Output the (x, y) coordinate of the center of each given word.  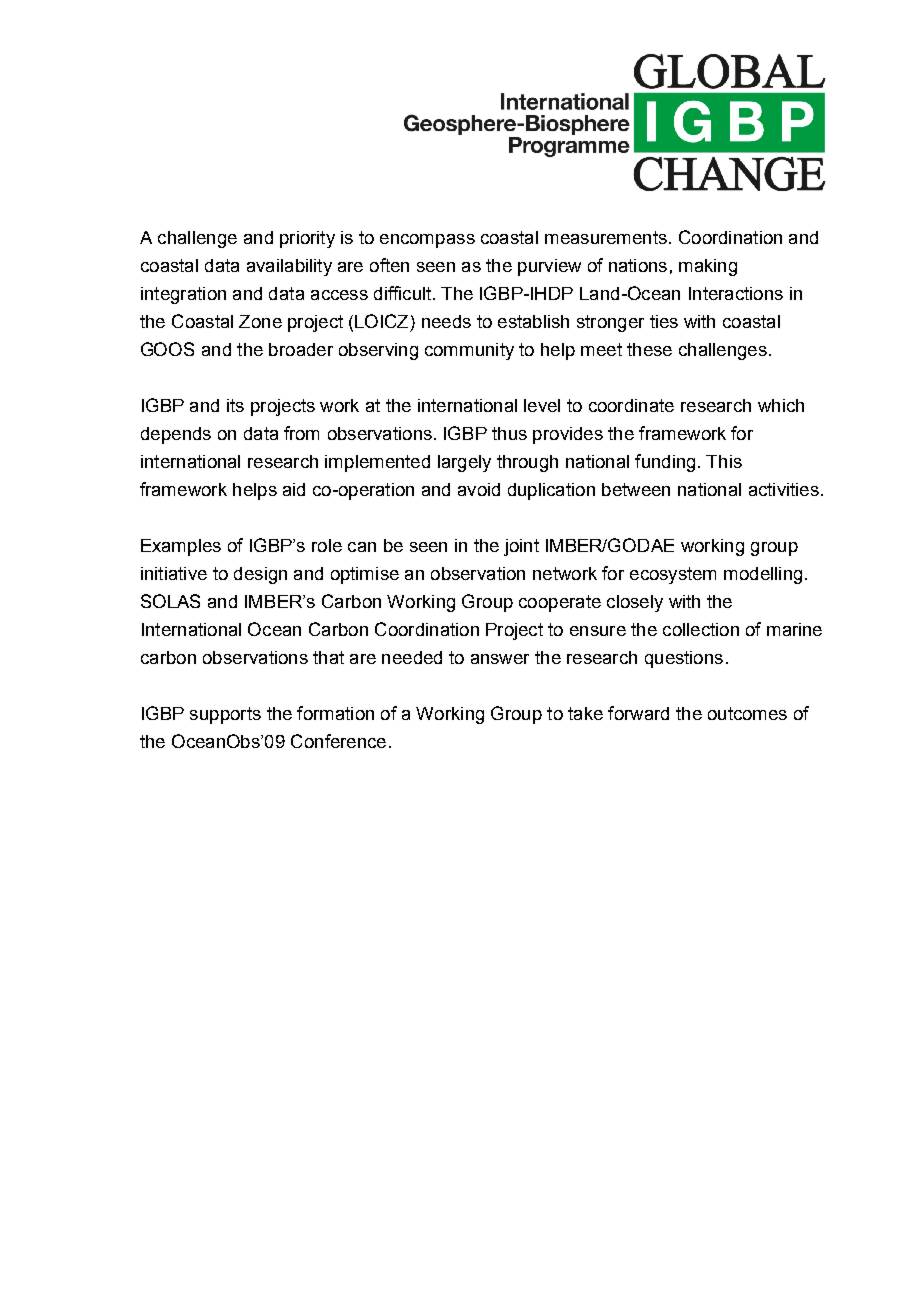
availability (289, 267)
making (708, 267)
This (724, 461)
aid (294, 489)
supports (225, 715)
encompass (427, 241)
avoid (479, 489)
